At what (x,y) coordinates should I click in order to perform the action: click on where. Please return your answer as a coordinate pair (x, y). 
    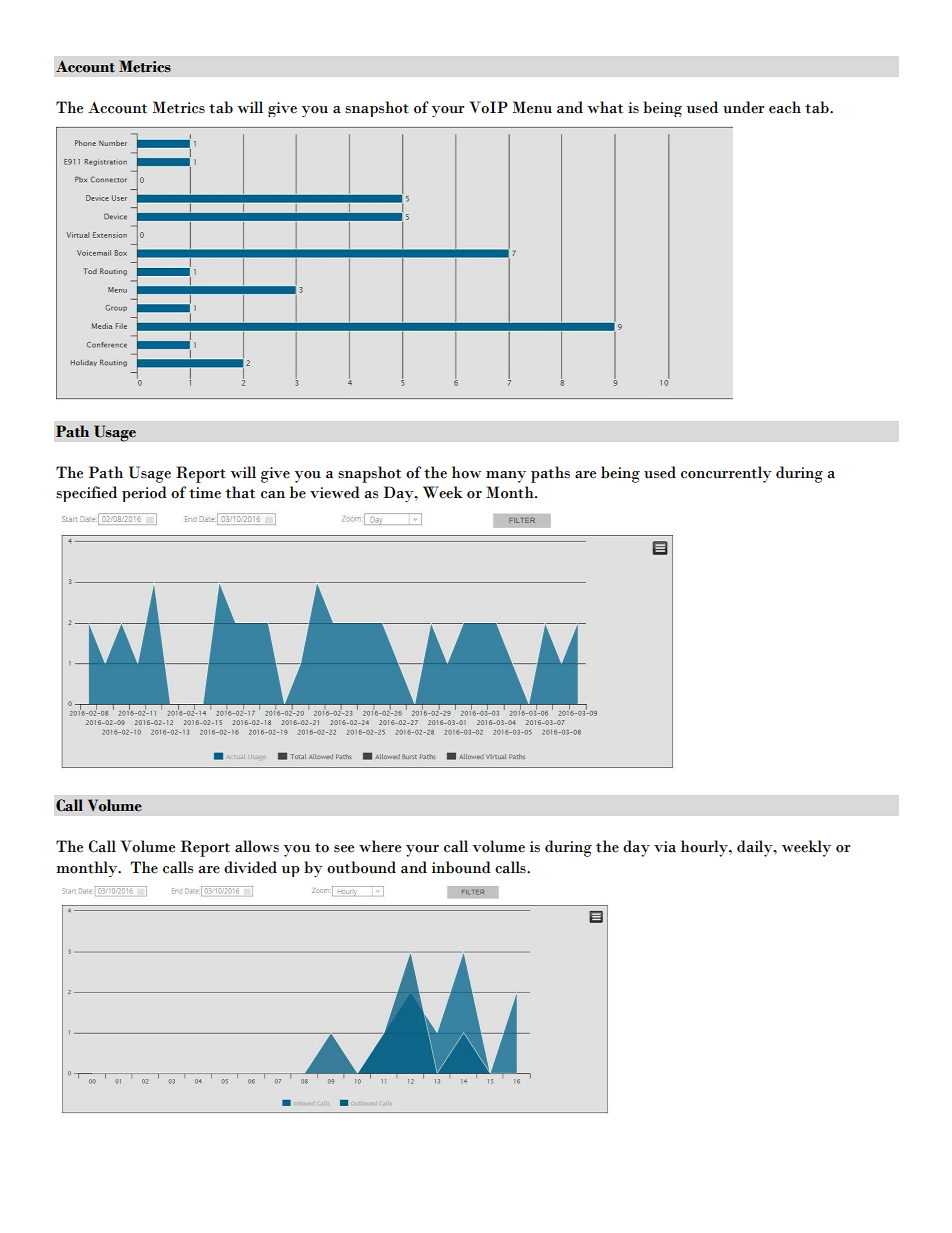
    Looking at the image, I should click on (380, 846).
